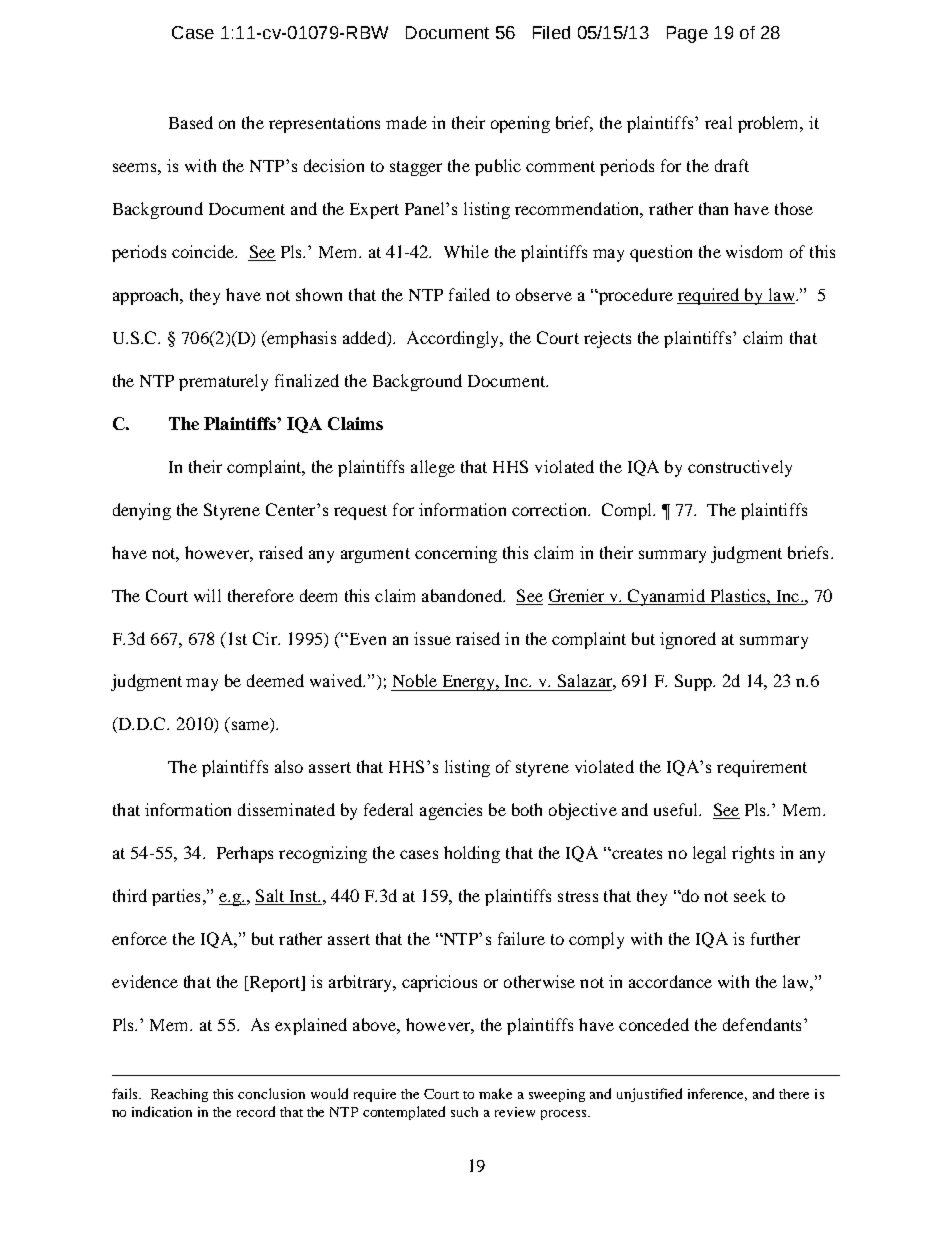 Image resolution: width=952 pixels, height=1233 pixels. Describe the element at coordinates (634, 296) in the page. I see `procedure` at that location.
